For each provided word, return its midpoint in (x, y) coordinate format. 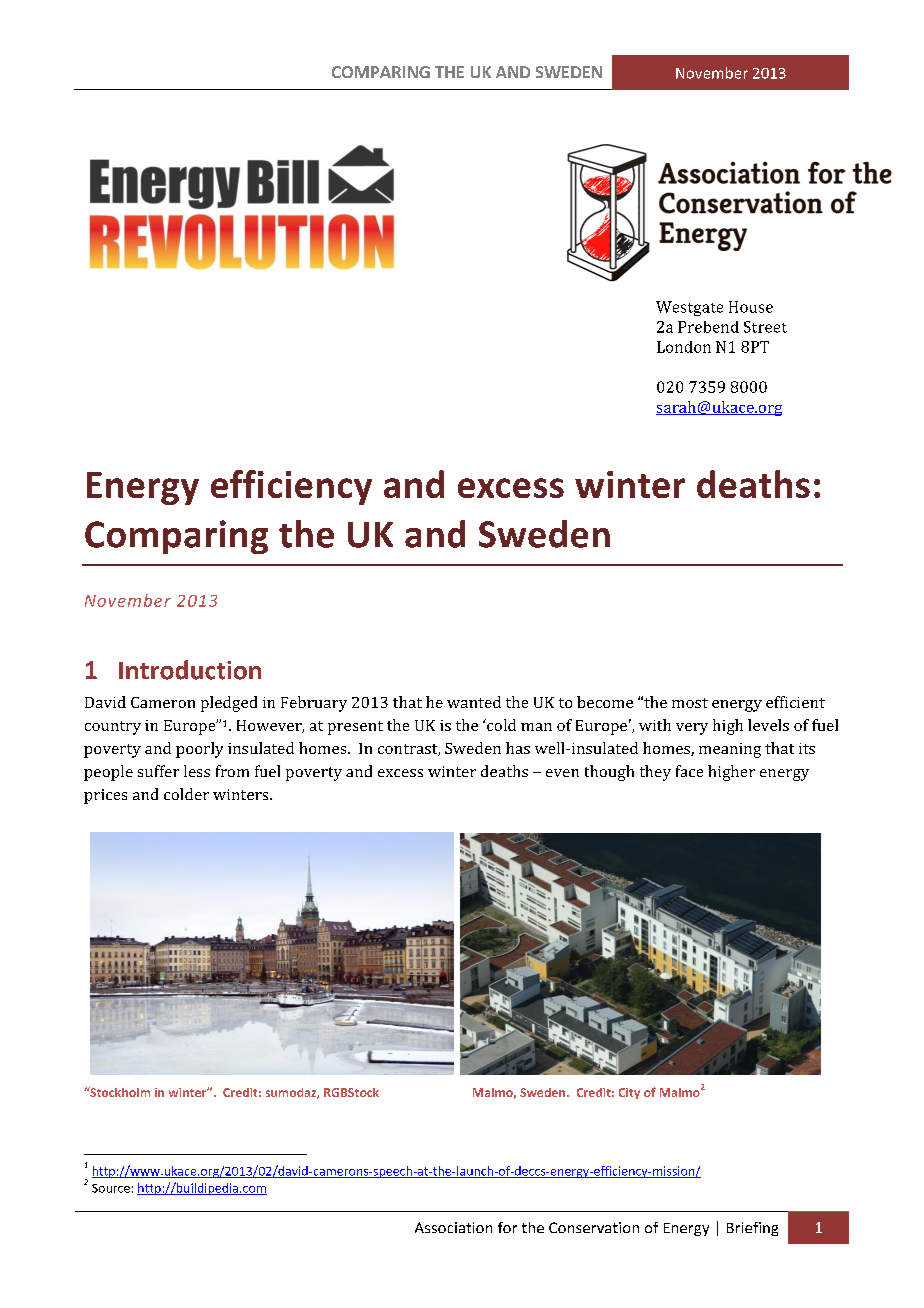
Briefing (752, 1229)
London (684, 347)
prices (105, 796)
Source (111, 1188)
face (689, 771)
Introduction (190, 670)
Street (765, 327)
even (562, 773)
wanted (474, 702)
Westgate (689, 308)
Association (453, 1227)
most (690, 703)
